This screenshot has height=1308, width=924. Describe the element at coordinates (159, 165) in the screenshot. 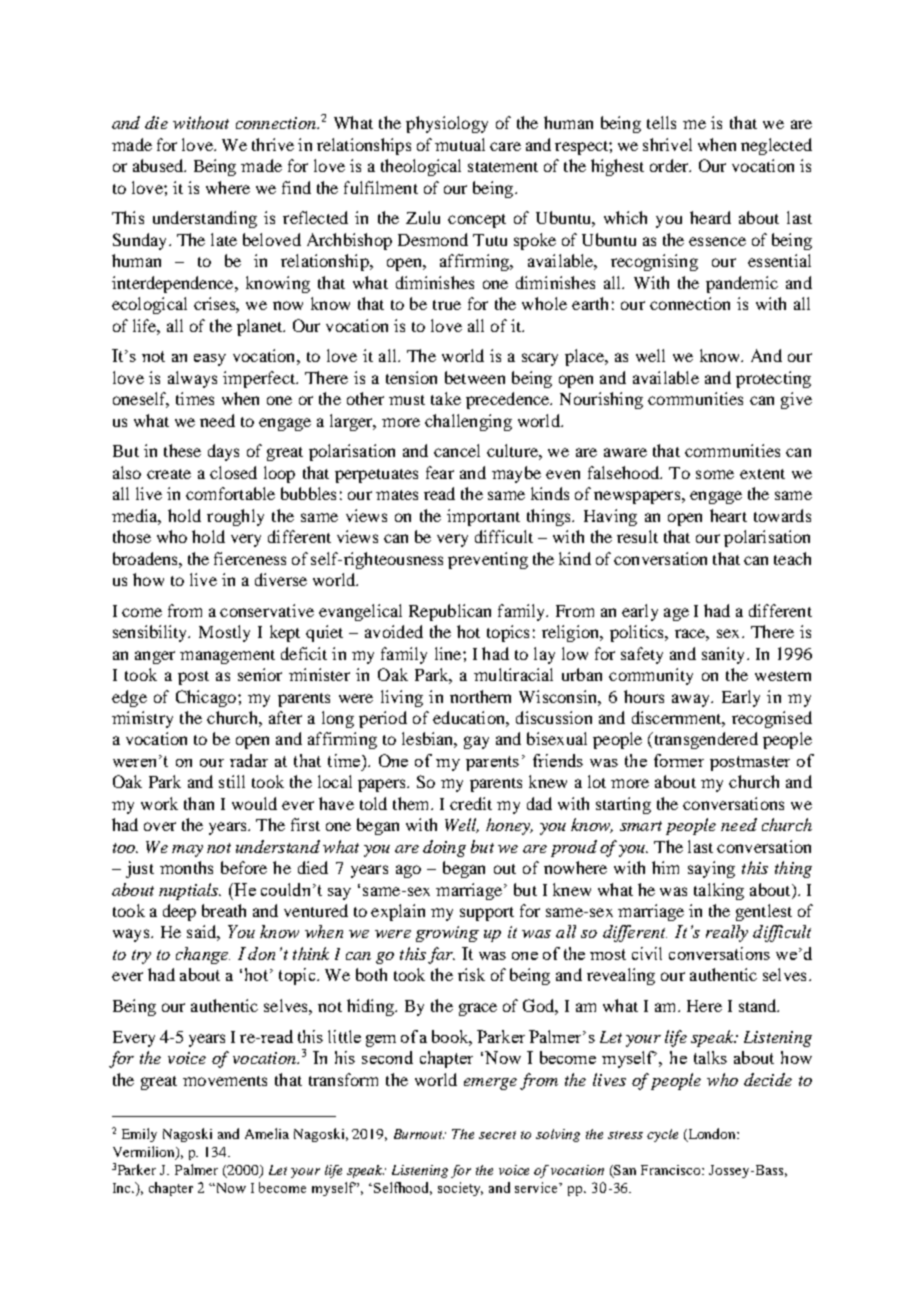

I see `abused` at that location.
